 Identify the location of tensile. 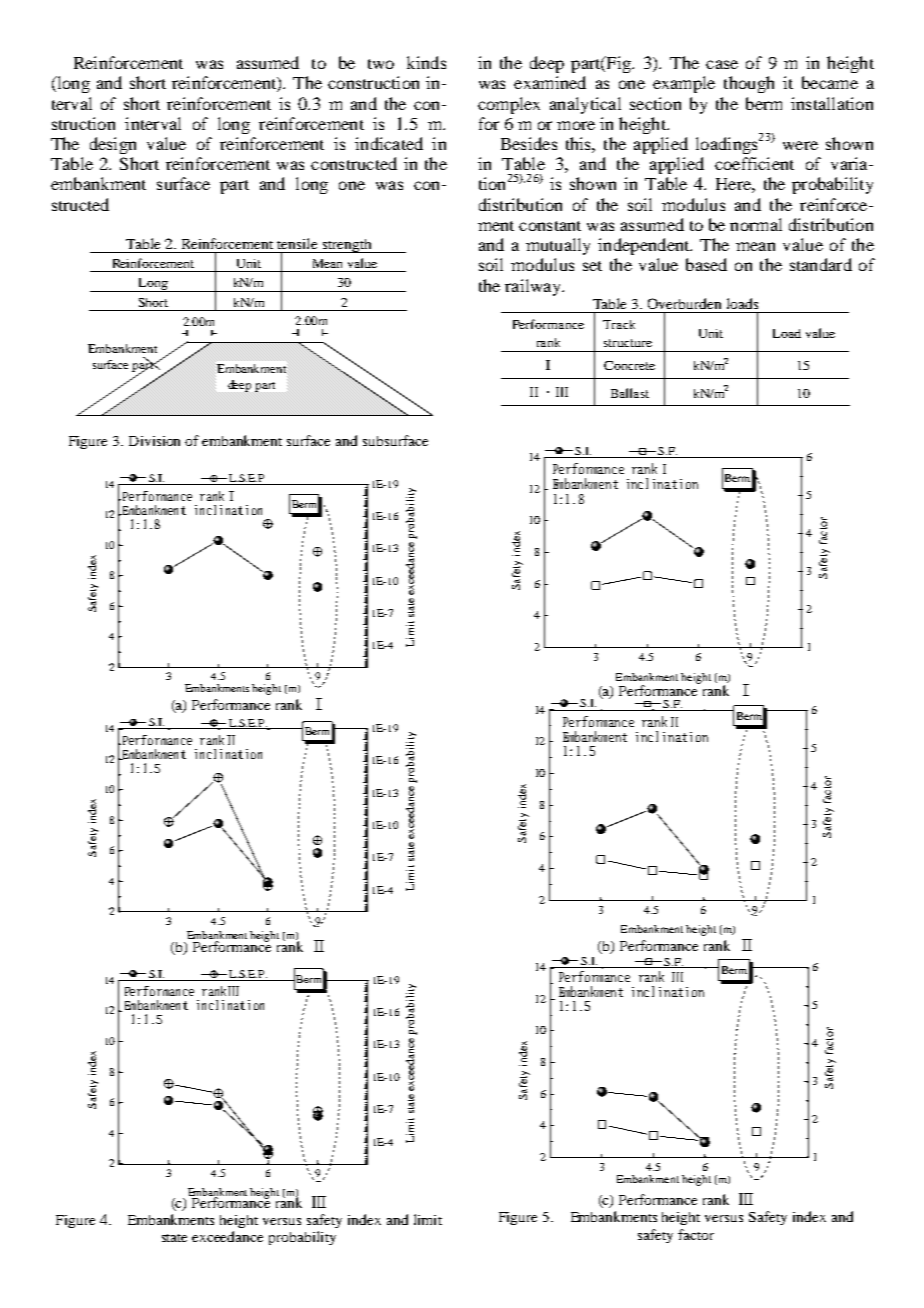
(297, 243).
